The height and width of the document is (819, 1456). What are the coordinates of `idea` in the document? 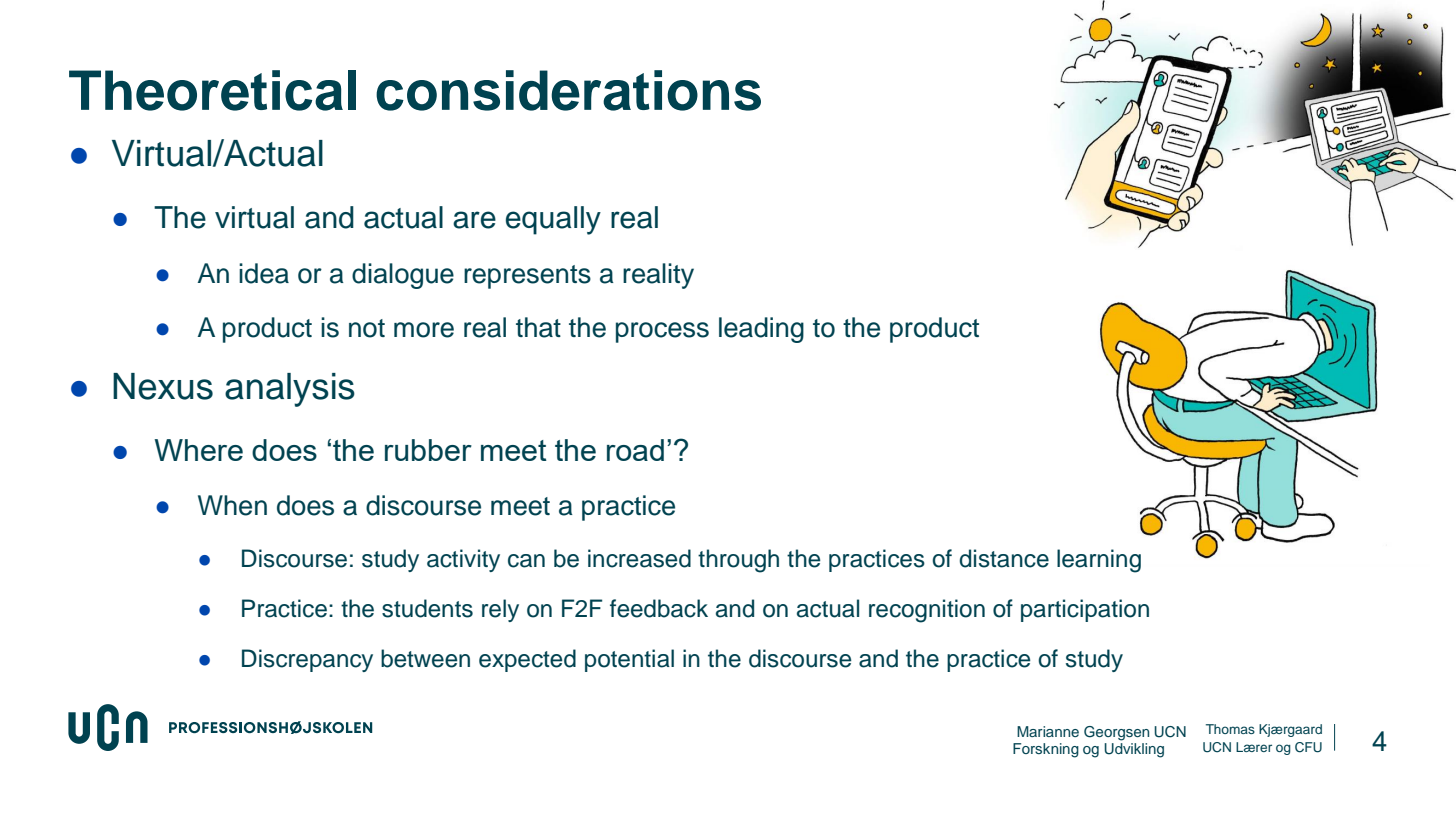 It's located at (264, 273).
